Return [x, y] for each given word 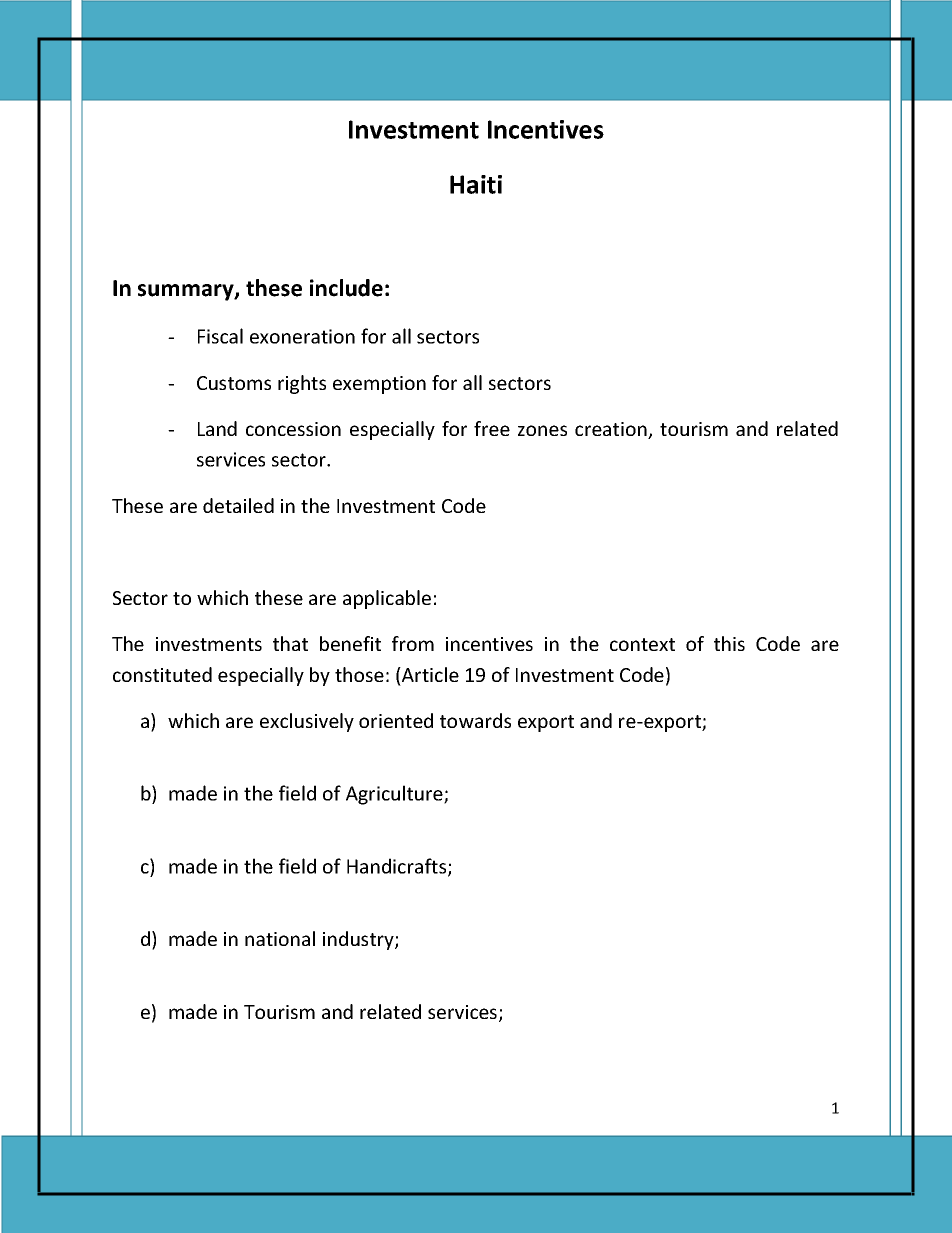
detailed [238, 505]
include [346, 288]
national [280, 938]
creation [612, 430]
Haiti [476, 184]
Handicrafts [398, 867]
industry [359, 940]
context [642, 644]
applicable [387, 599]
